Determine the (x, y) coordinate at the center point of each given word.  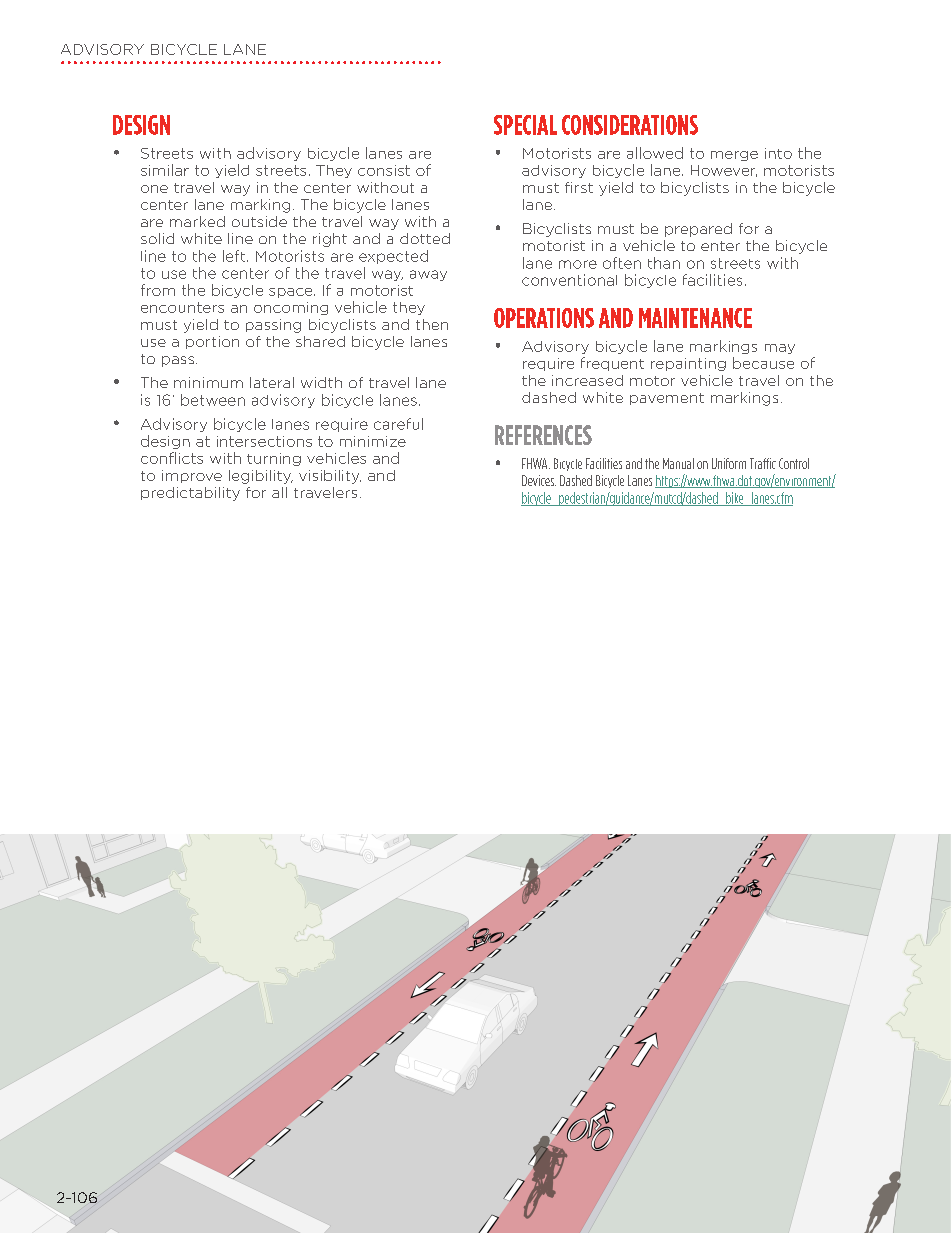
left (235, 256)
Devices (539, 480)
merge (734, 156)
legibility (261, 477)
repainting (688, 364)
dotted (425, 238)
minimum (208, 382)
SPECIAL (525, 125)
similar (165, 170)
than (664, 263)
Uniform (729, 463)
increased (587, 380)
